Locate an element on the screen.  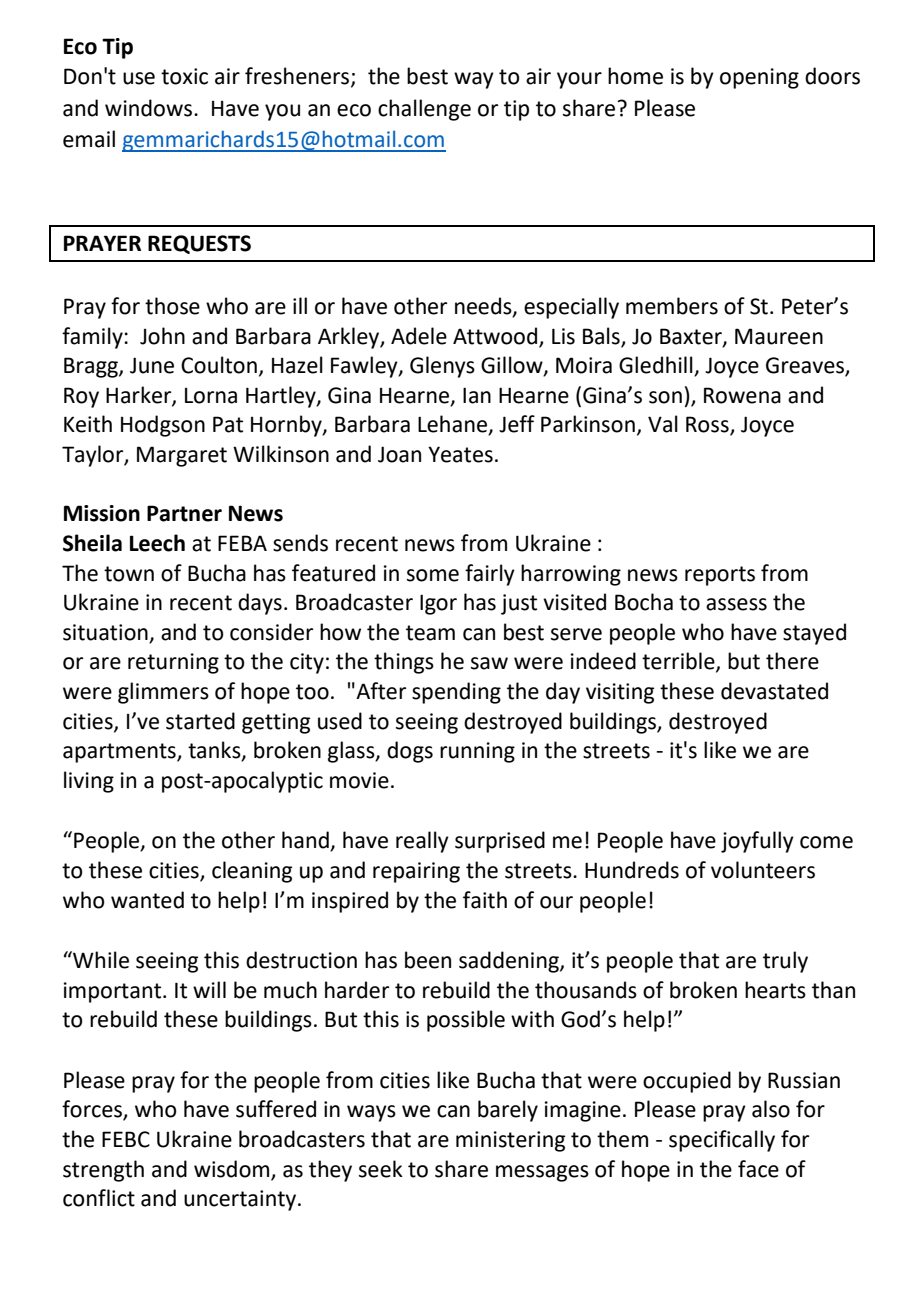
some is located at coordinates (433, 575).
